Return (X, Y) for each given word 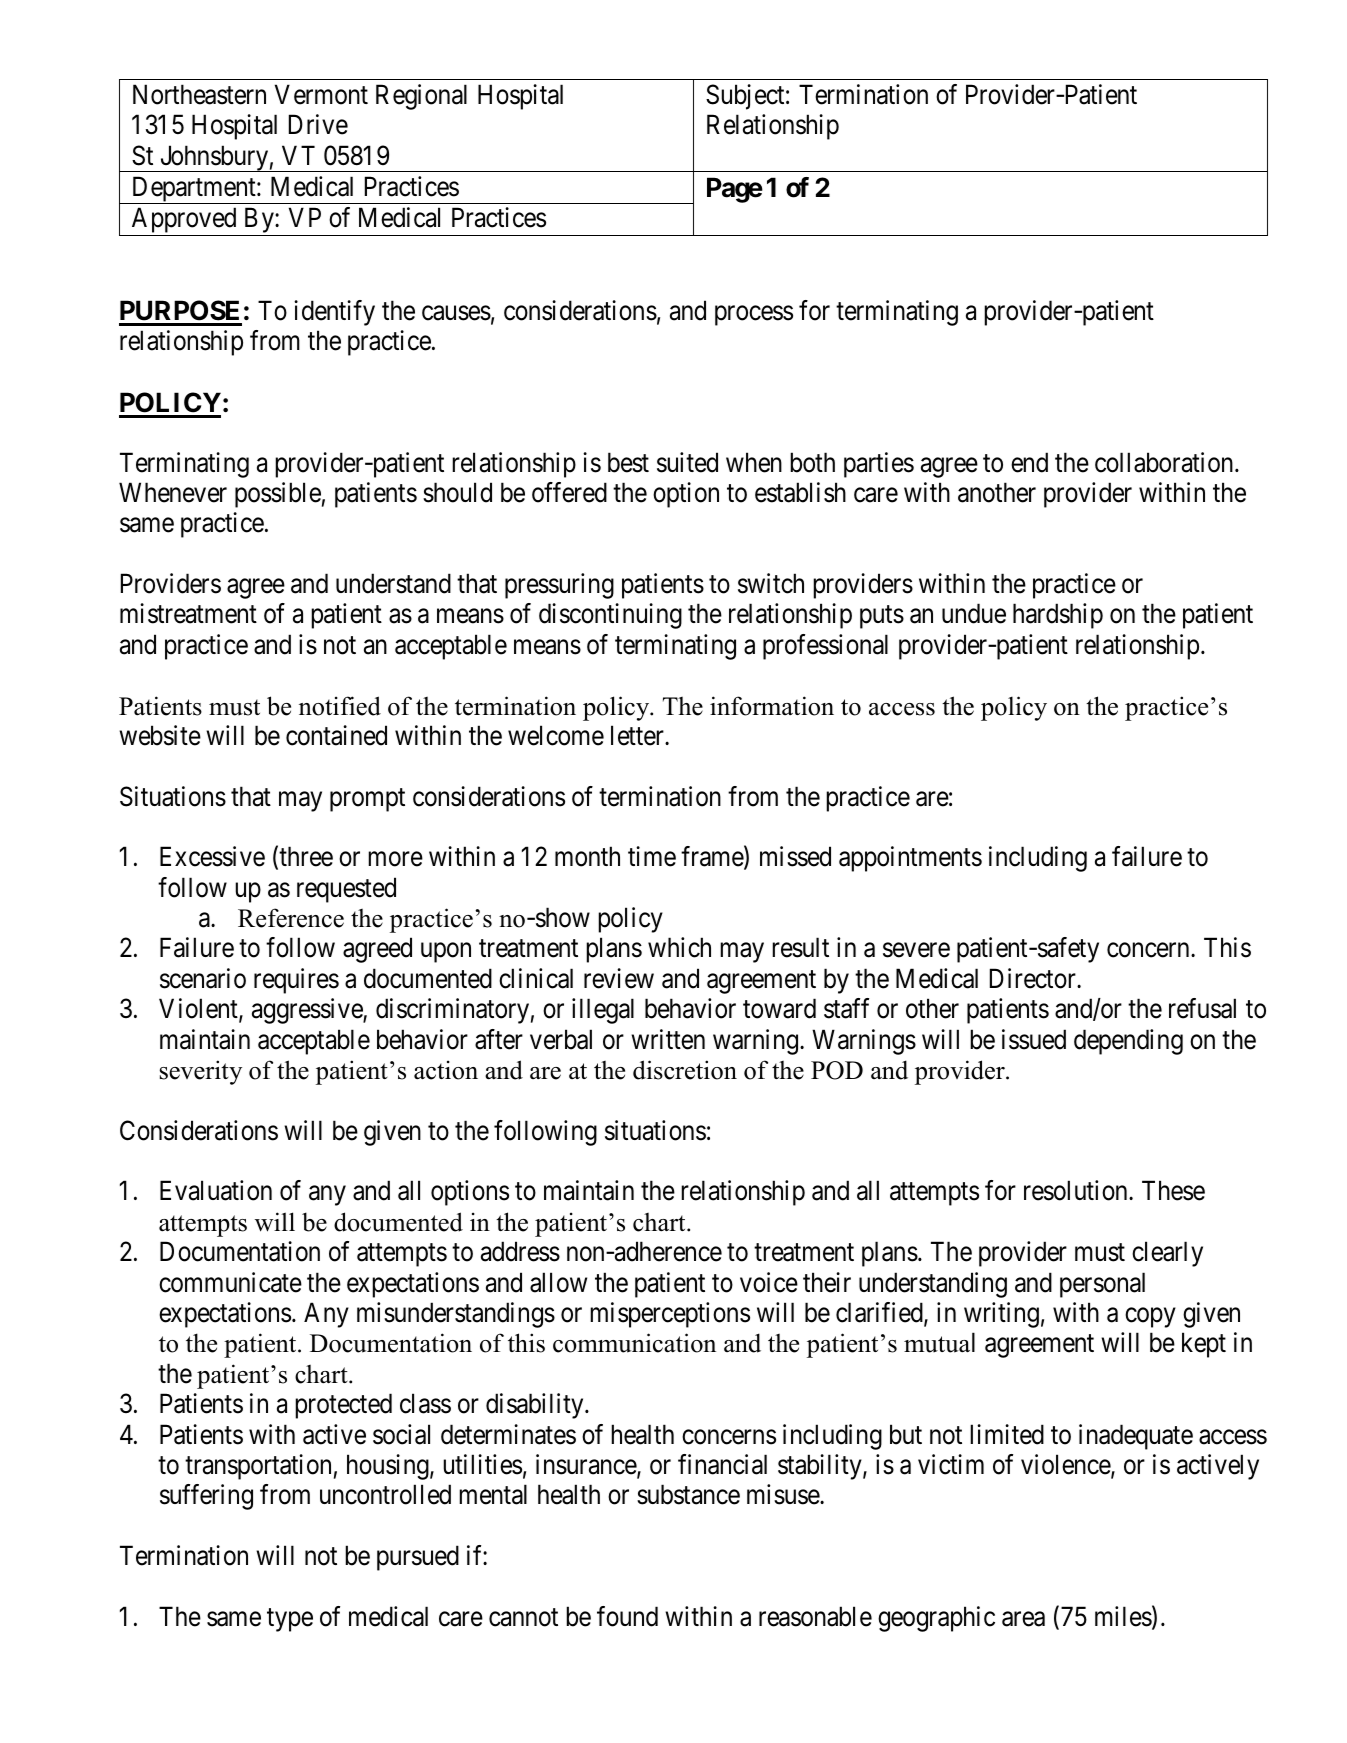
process (754, 316)
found (627, 1616)
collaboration (1165, 462)
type (290, 1620)
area (1023, 1619)
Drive (318, 124)
